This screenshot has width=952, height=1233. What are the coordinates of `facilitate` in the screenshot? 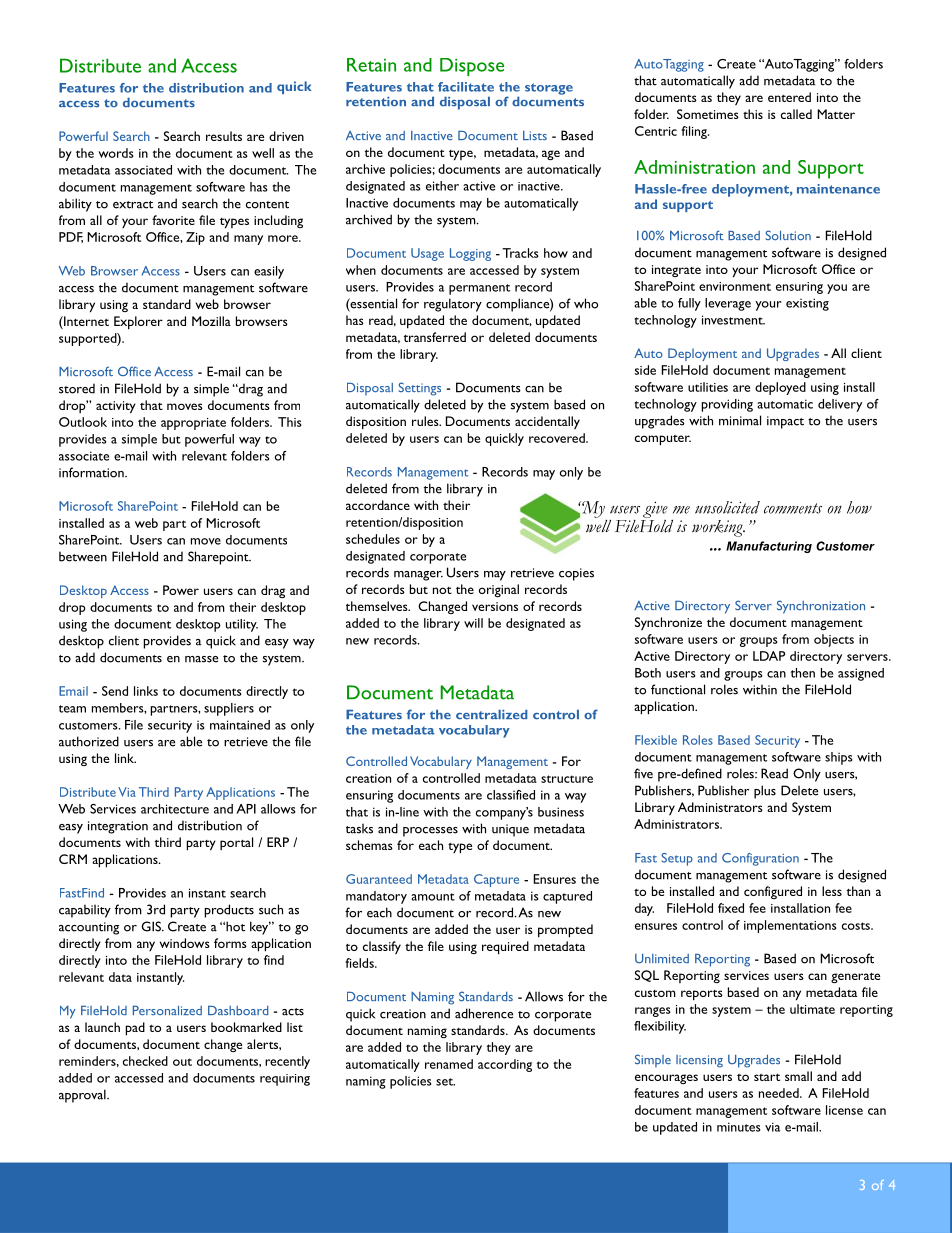 It's located at (466, 87).
